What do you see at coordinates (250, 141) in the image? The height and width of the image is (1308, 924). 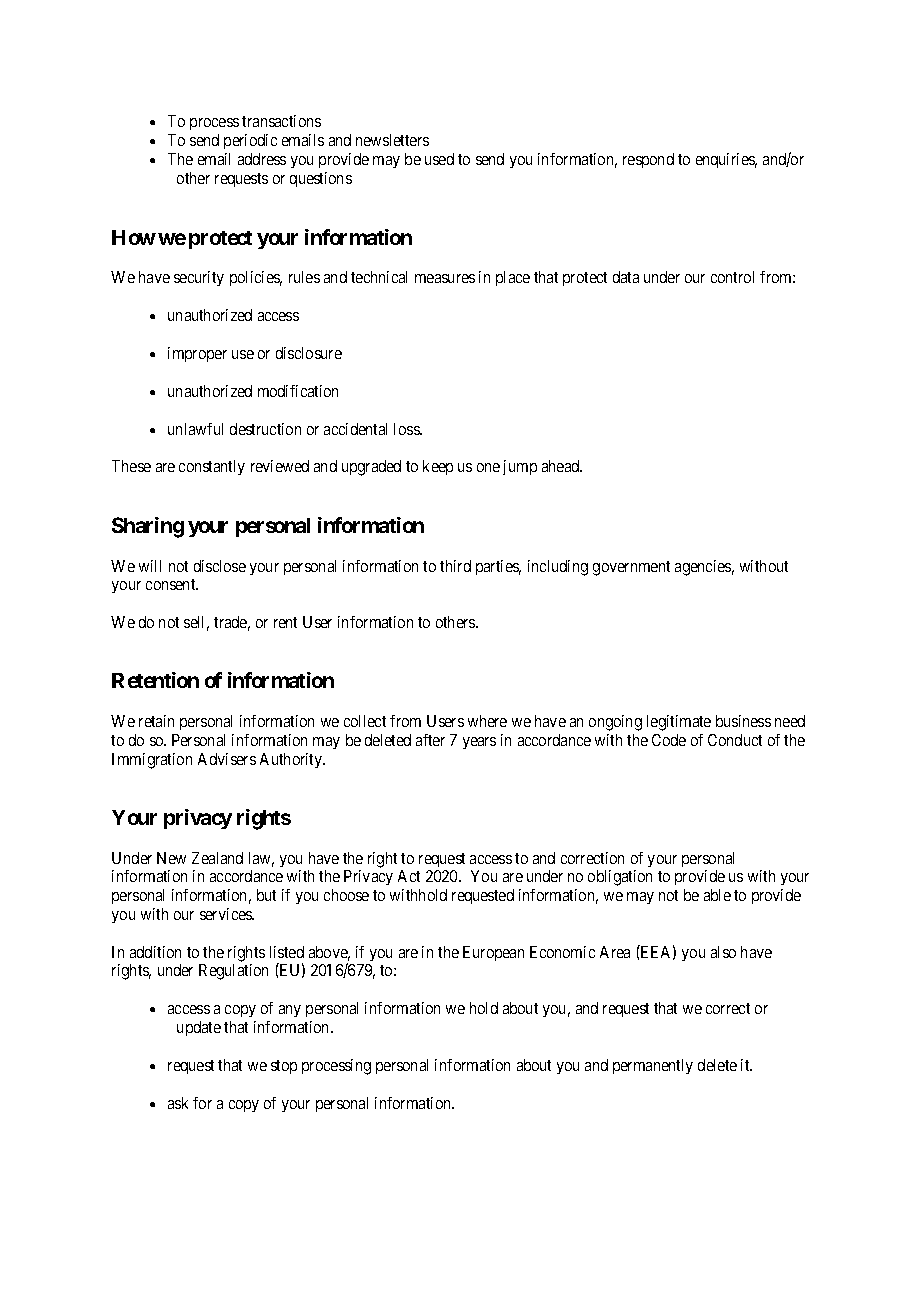 I see `periodic` at bounding box center [250, 141].
